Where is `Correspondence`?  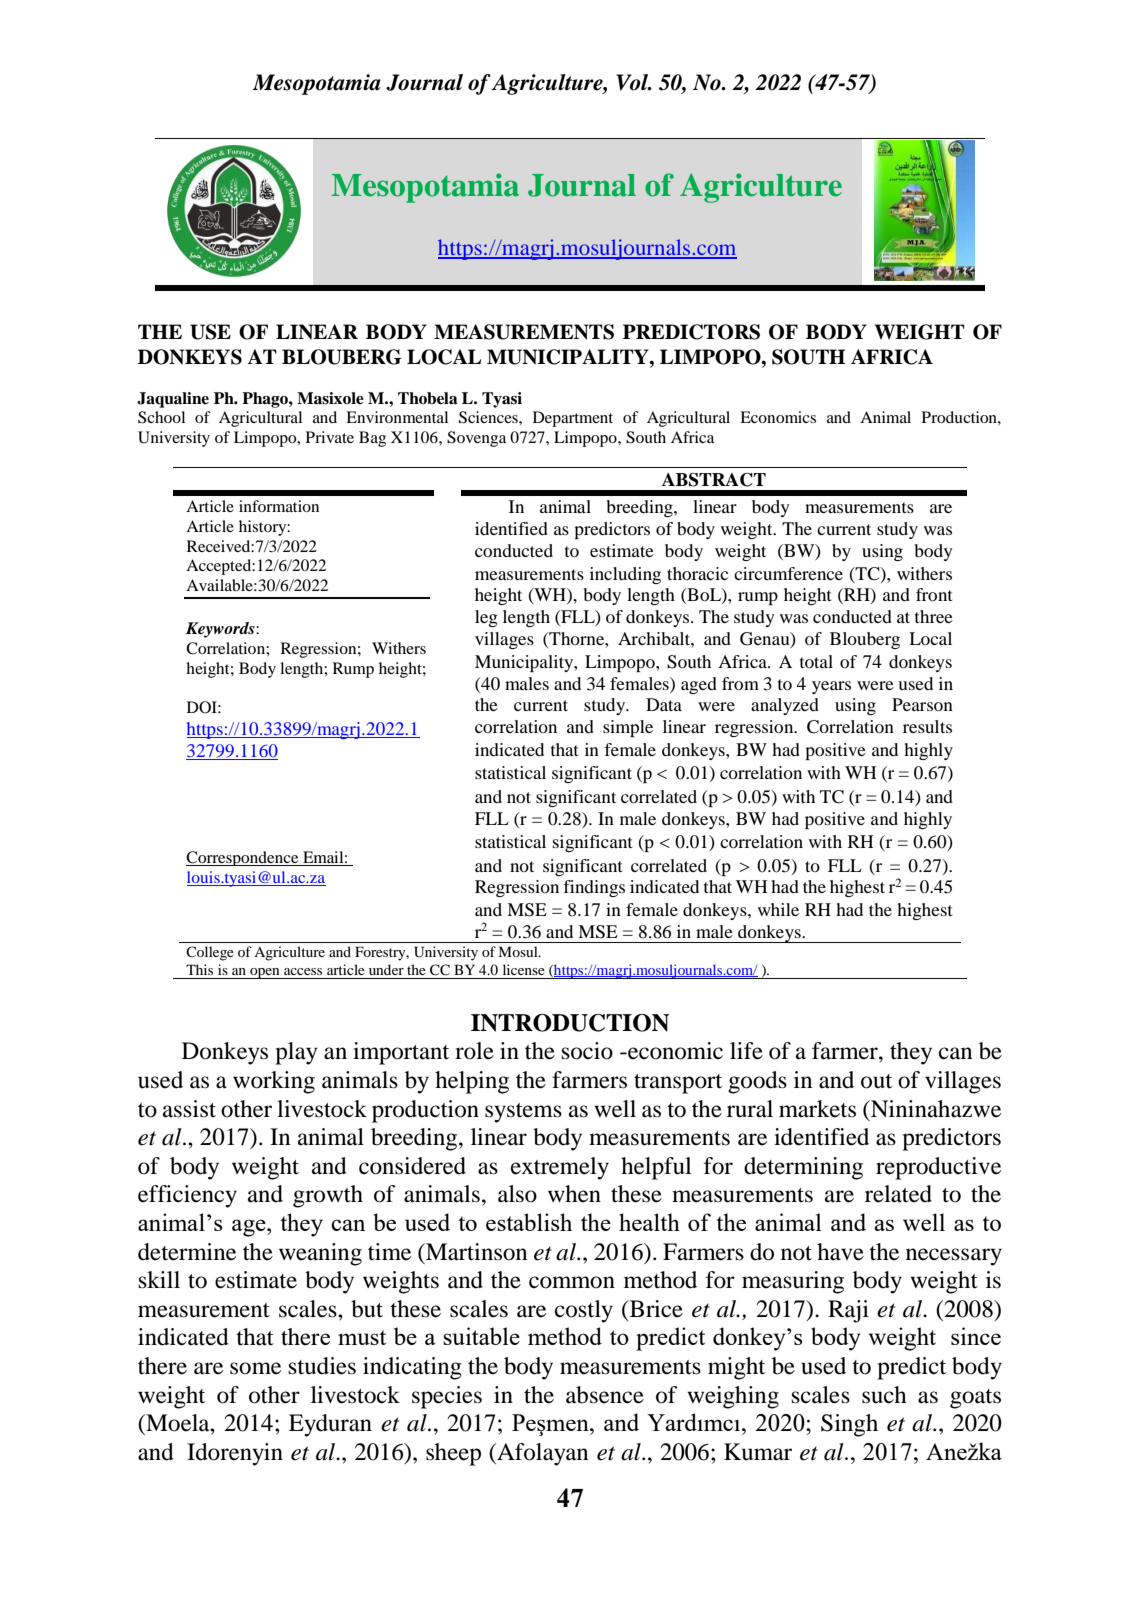 Correspondence is located at coordinates (243, 858).
